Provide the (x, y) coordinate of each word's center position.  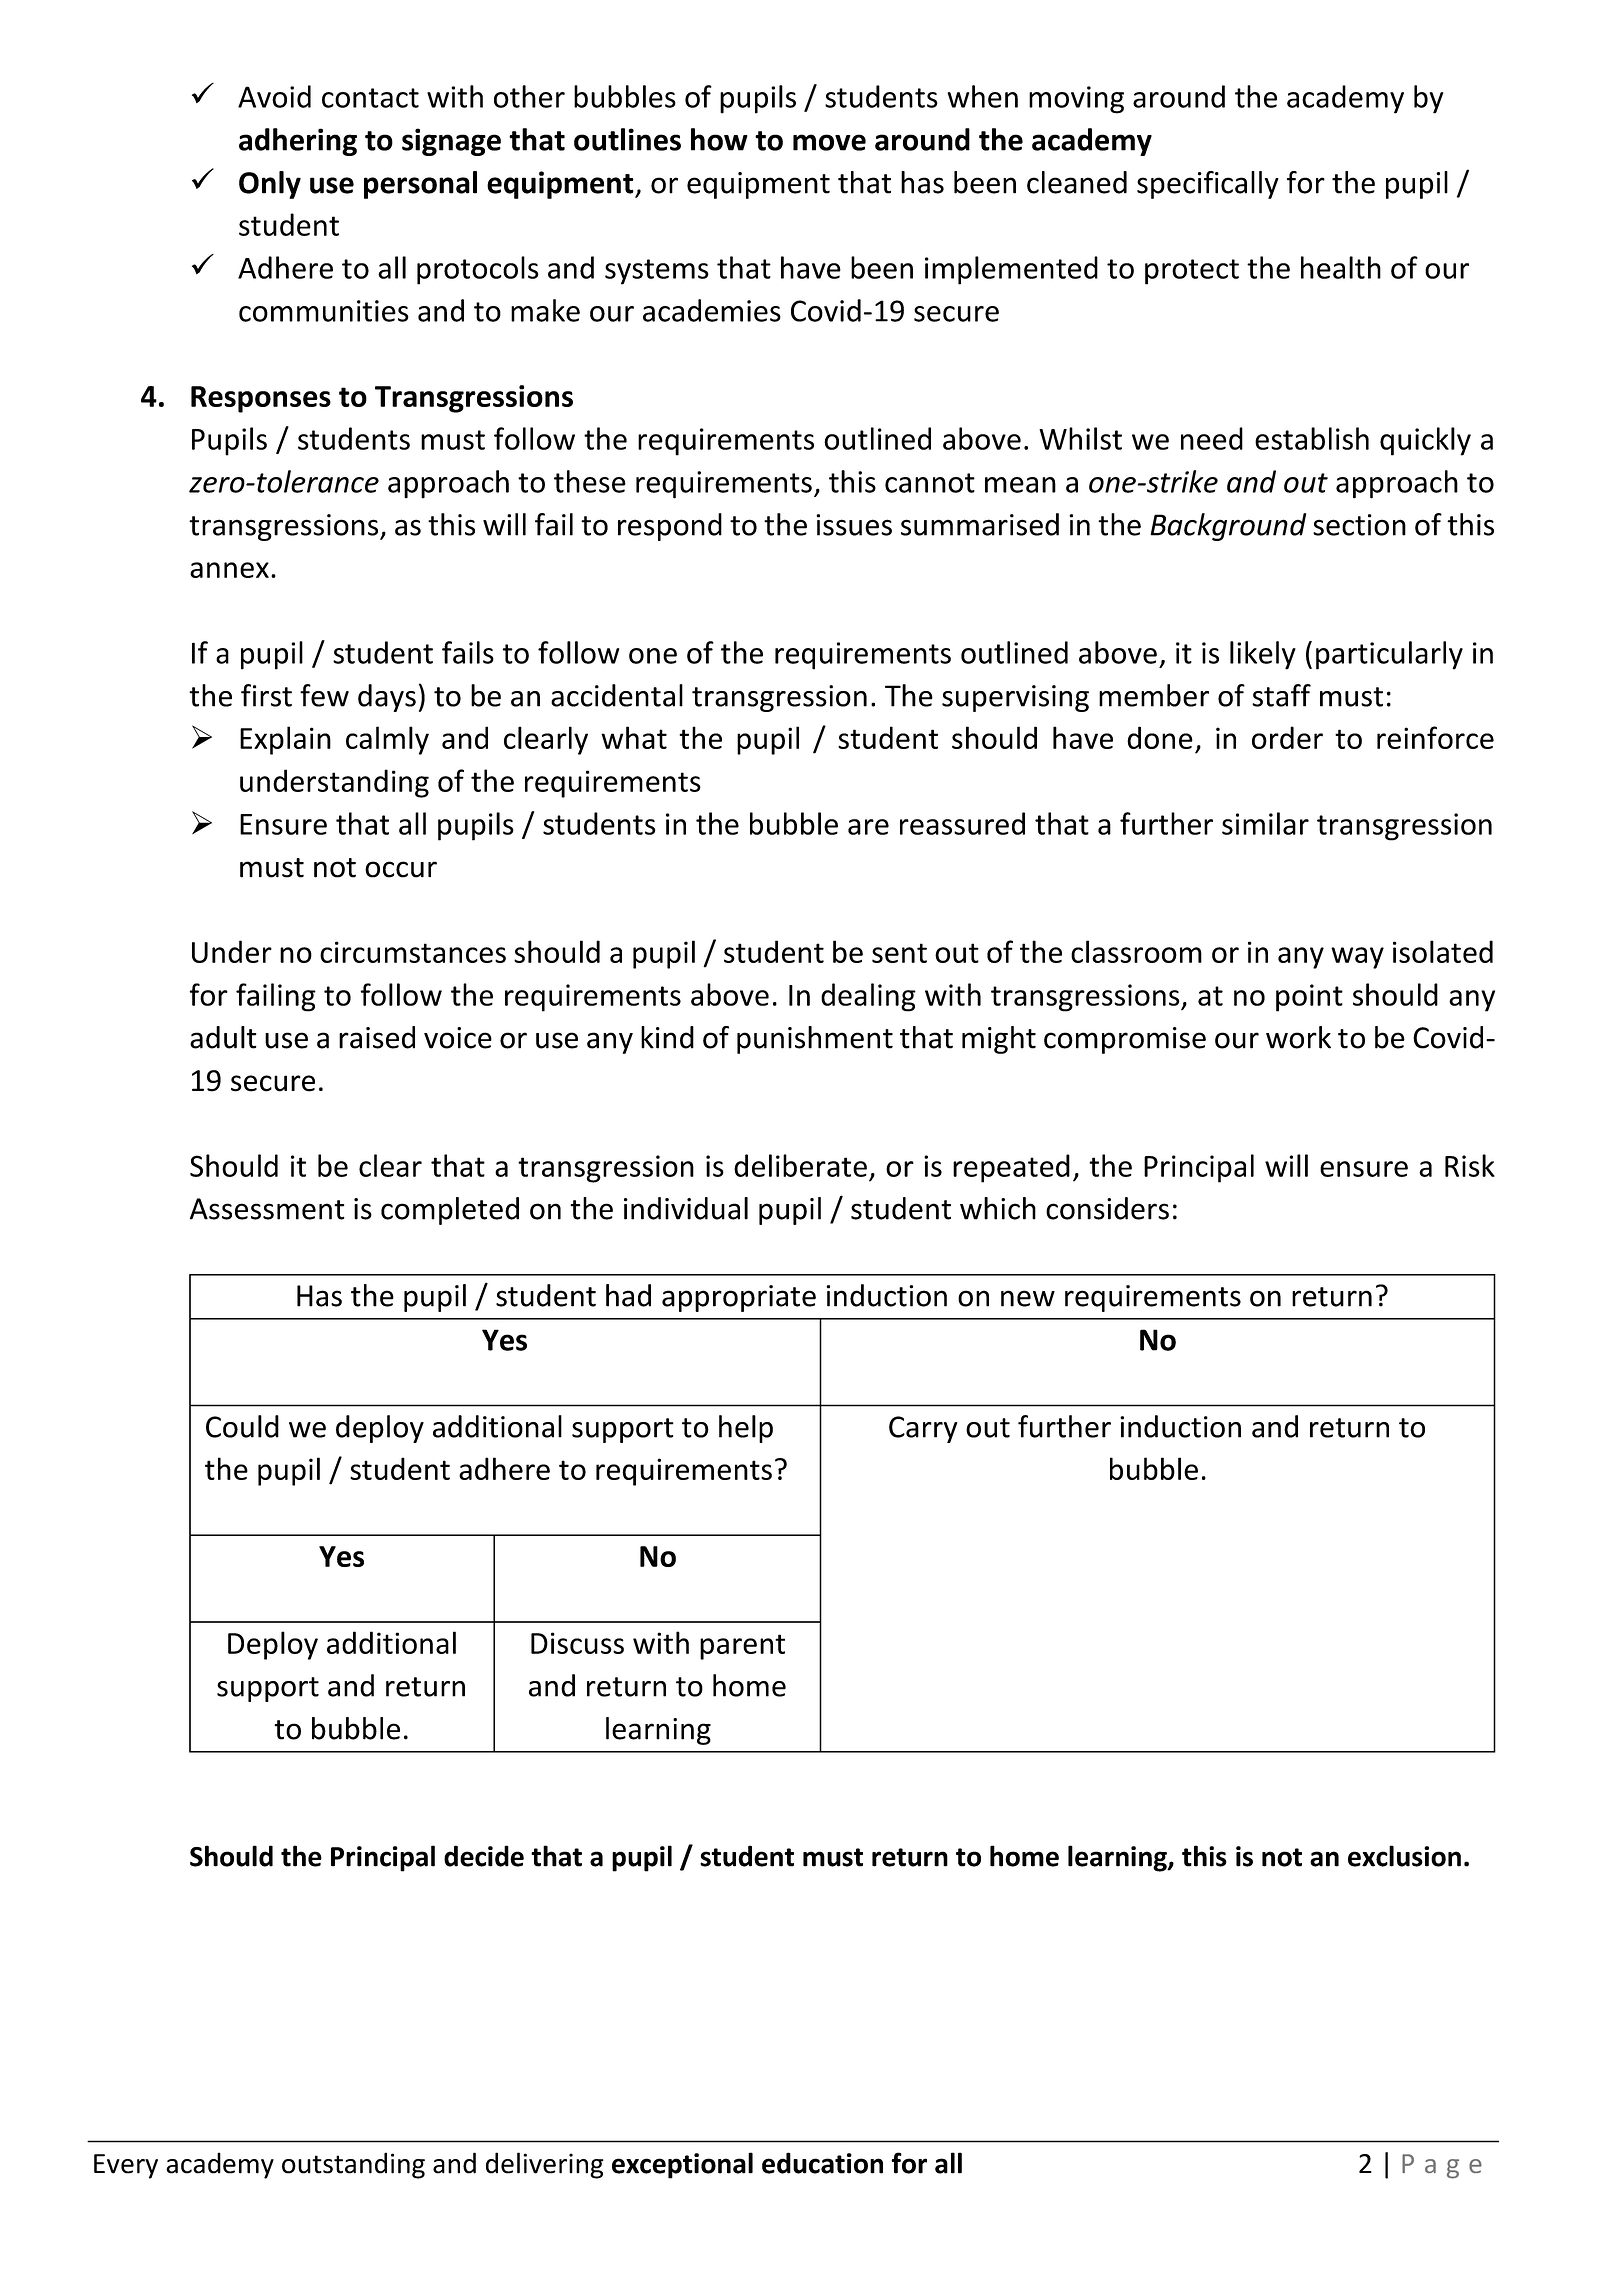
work (1298, 1037)
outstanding (353, 2165)
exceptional (682, 2165)
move (829, 142)
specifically (1208, 185)
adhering (298, 142)
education (822, 2163)
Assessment (267, 1209)
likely (1263, 655)
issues (854, 525)
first (266, 695)
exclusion (1404, 1856)
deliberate (800, 1165)
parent (742, 1647)
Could (242, 1426)
